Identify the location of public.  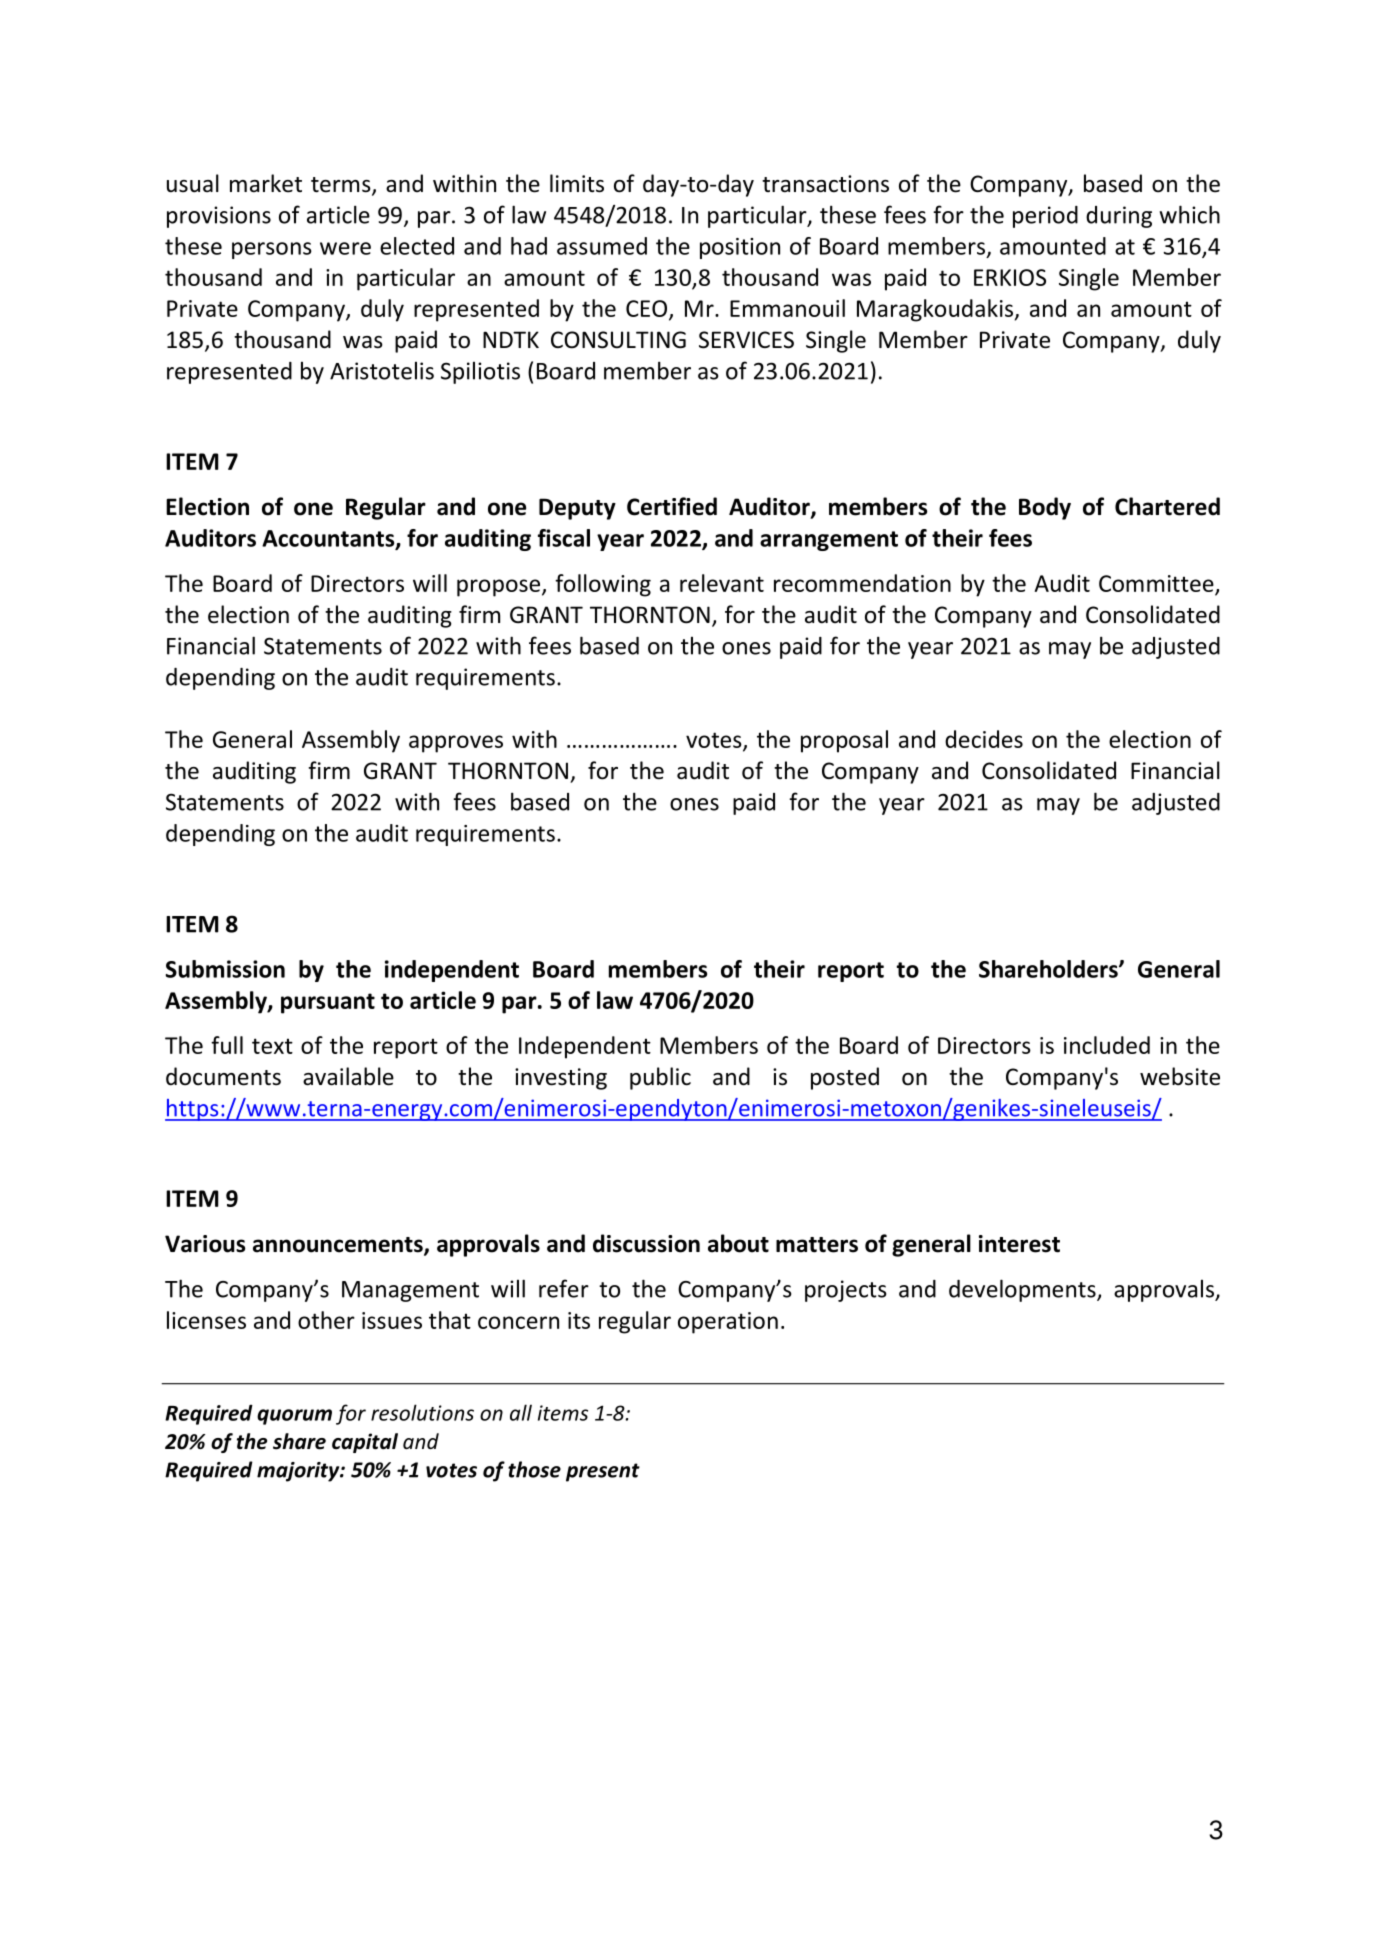
(660, 1078).
